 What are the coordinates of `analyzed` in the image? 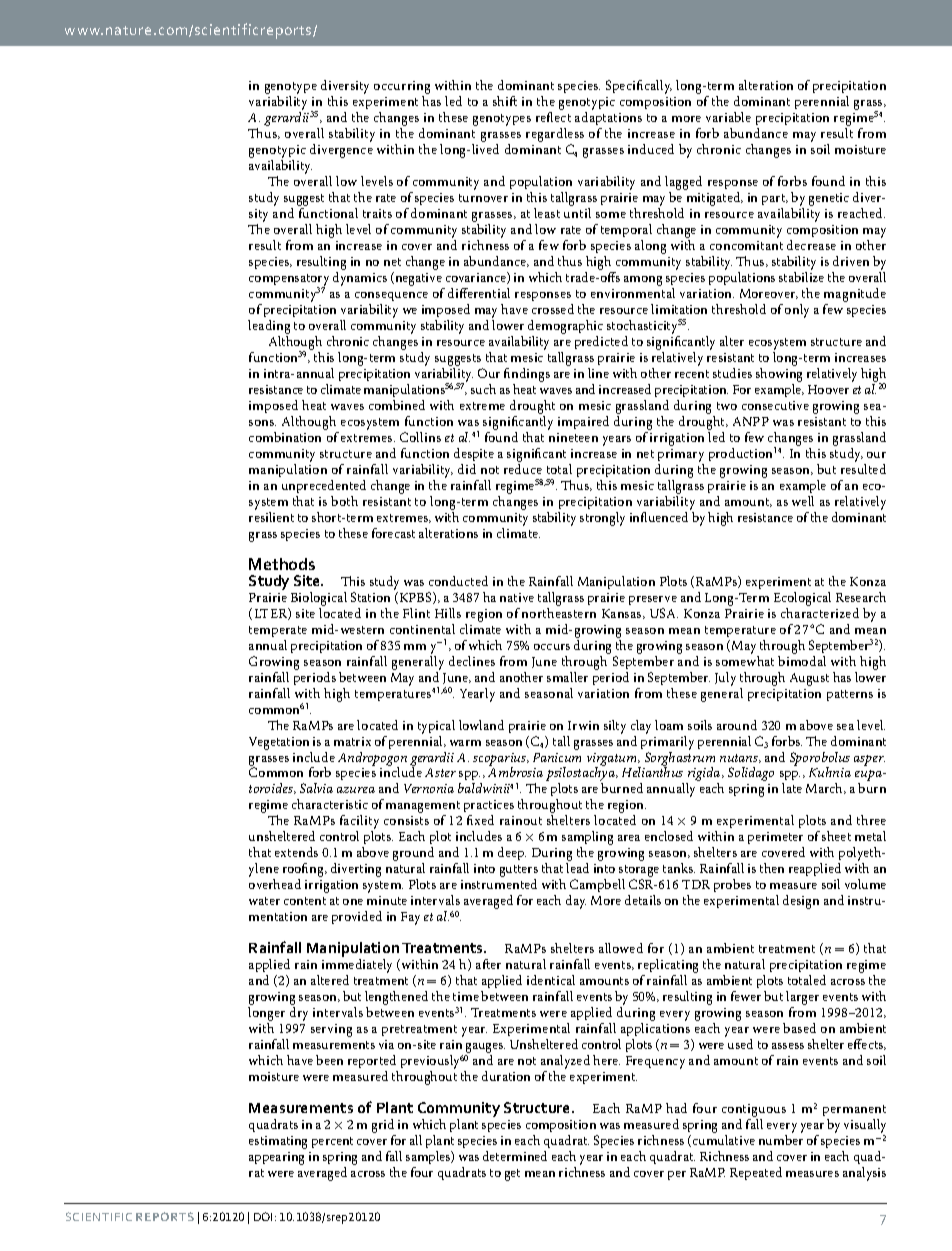 It's located at (565, 1063).
